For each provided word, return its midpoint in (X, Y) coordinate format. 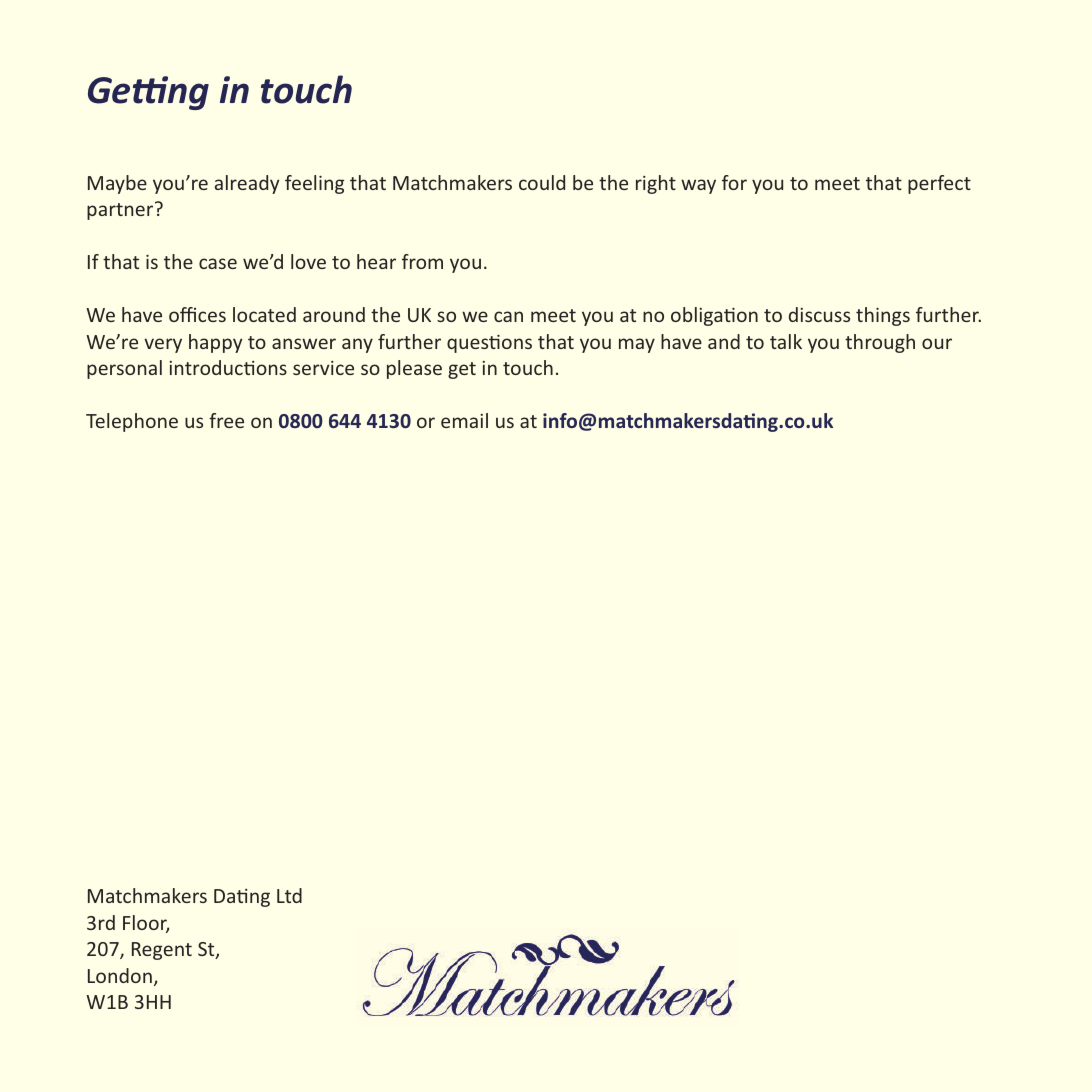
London (120, 975)
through (880, 343)
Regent (162, 951)
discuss (819, 314)
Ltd (289, 895)
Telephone (132, 422)
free (226, 420)
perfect (939, 184)
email (464, 420)
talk (786, 341)
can (508, 316)
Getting (148, 93)
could (542, 182)
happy (215, 343)
